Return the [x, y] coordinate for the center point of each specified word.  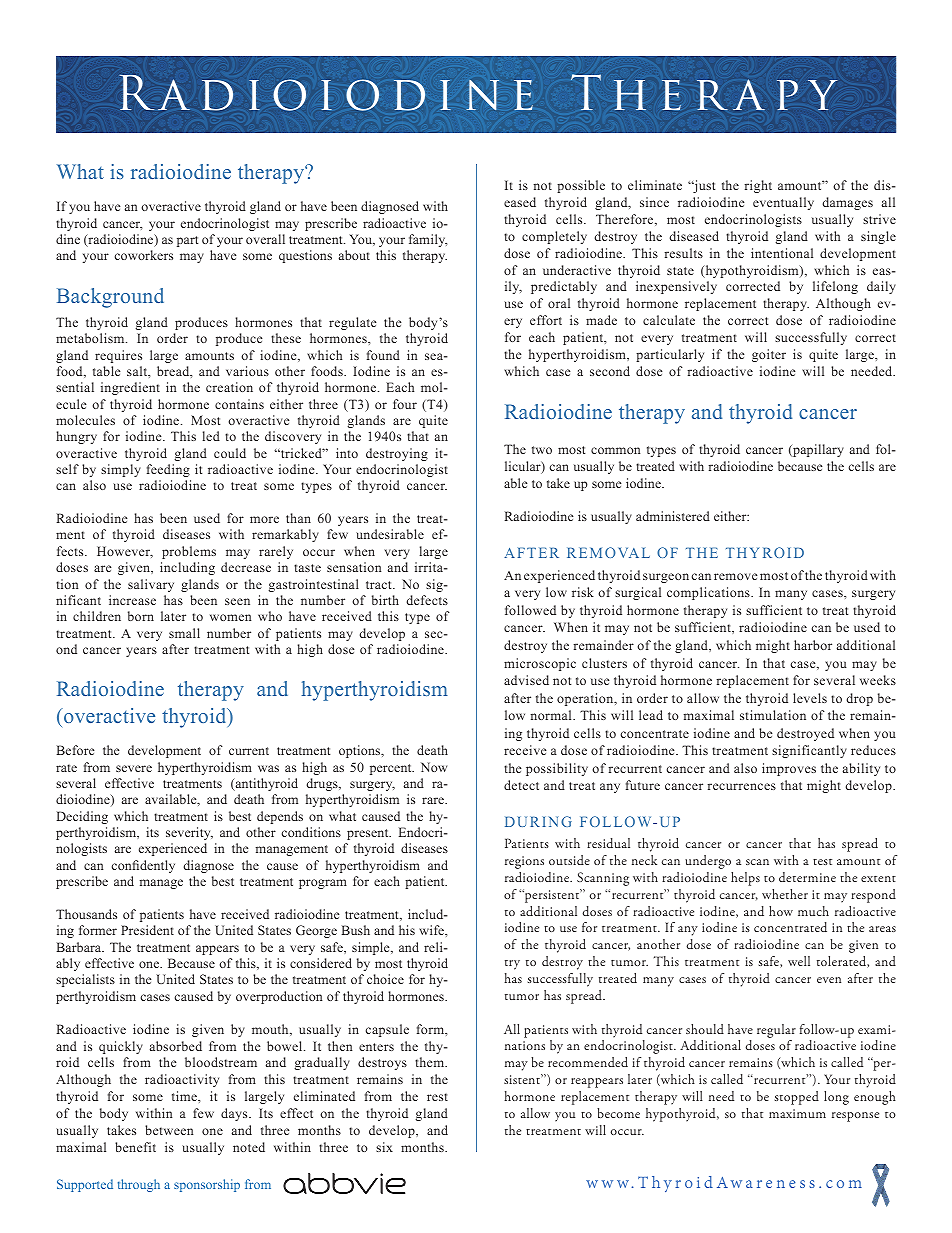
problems [189, 552]
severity [189, 833]
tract [380, 585]
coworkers [144, 255]
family [428, 240]
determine [807, 877]
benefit [135, 1147]
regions [524, 862]
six [384, 1147]
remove [735, 576]
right [758, 186]
